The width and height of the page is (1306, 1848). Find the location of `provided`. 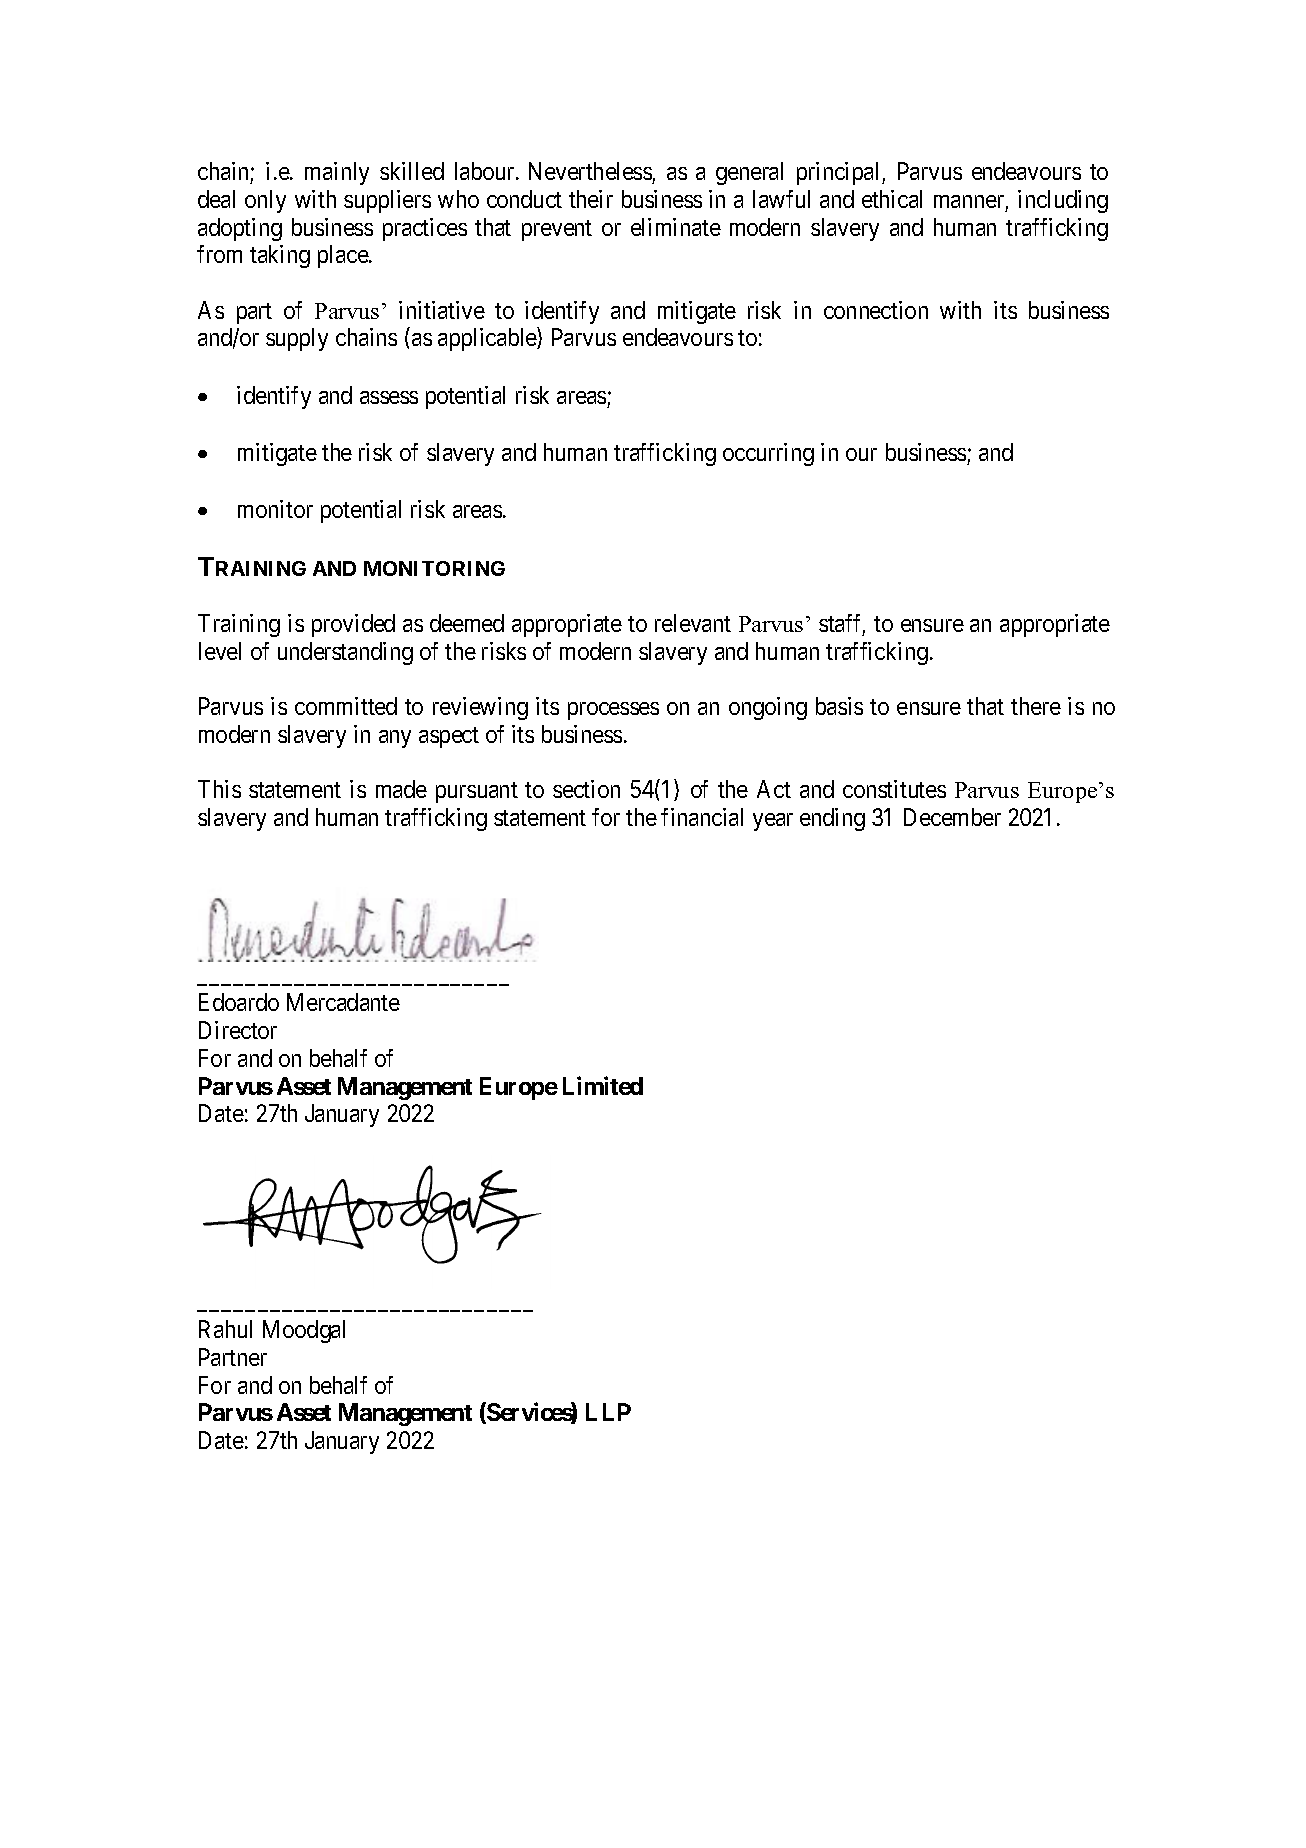

provided is located at coordinates (353, 625).
